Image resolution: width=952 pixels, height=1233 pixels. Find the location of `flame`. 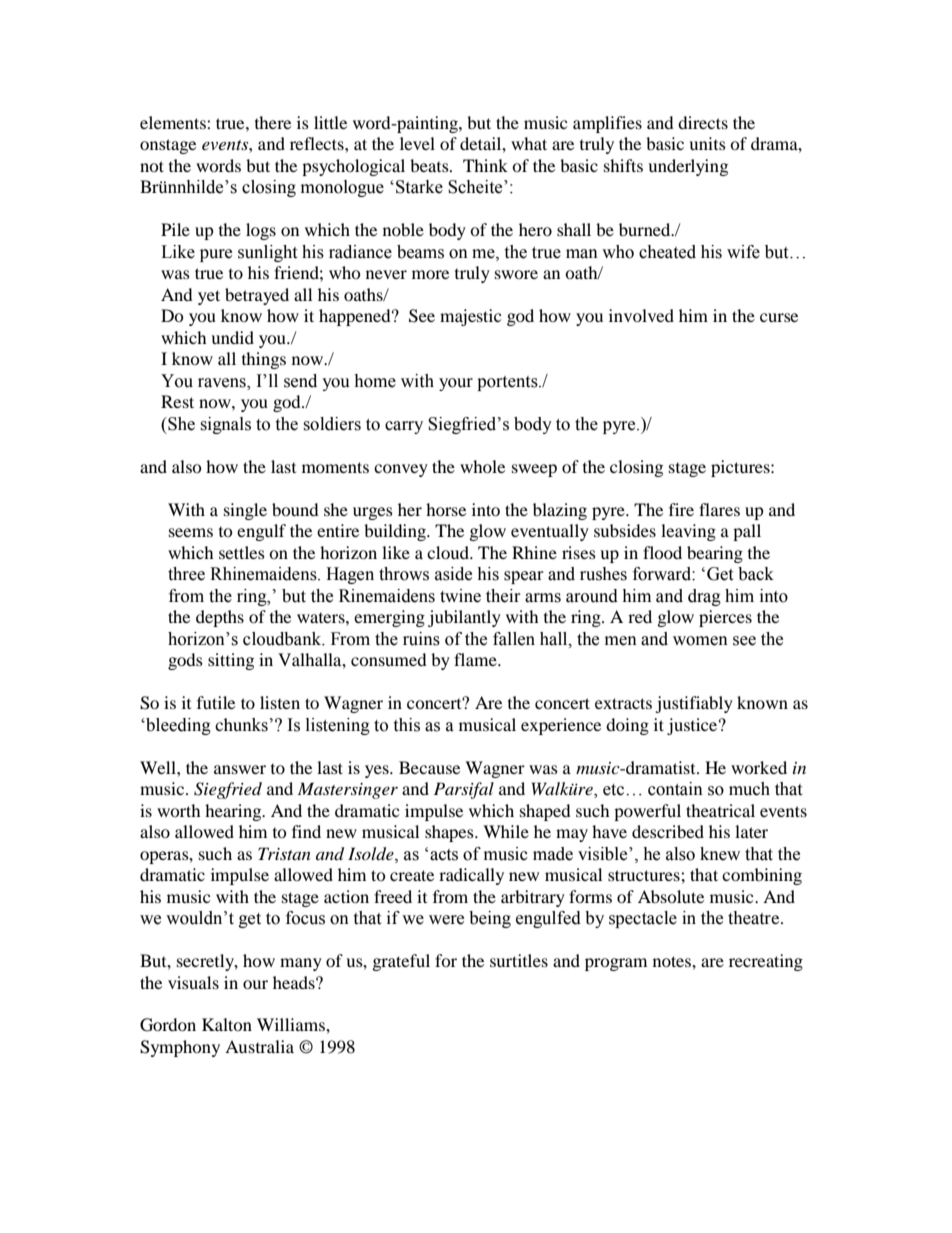

flame is located at coordinates (476, 659).
